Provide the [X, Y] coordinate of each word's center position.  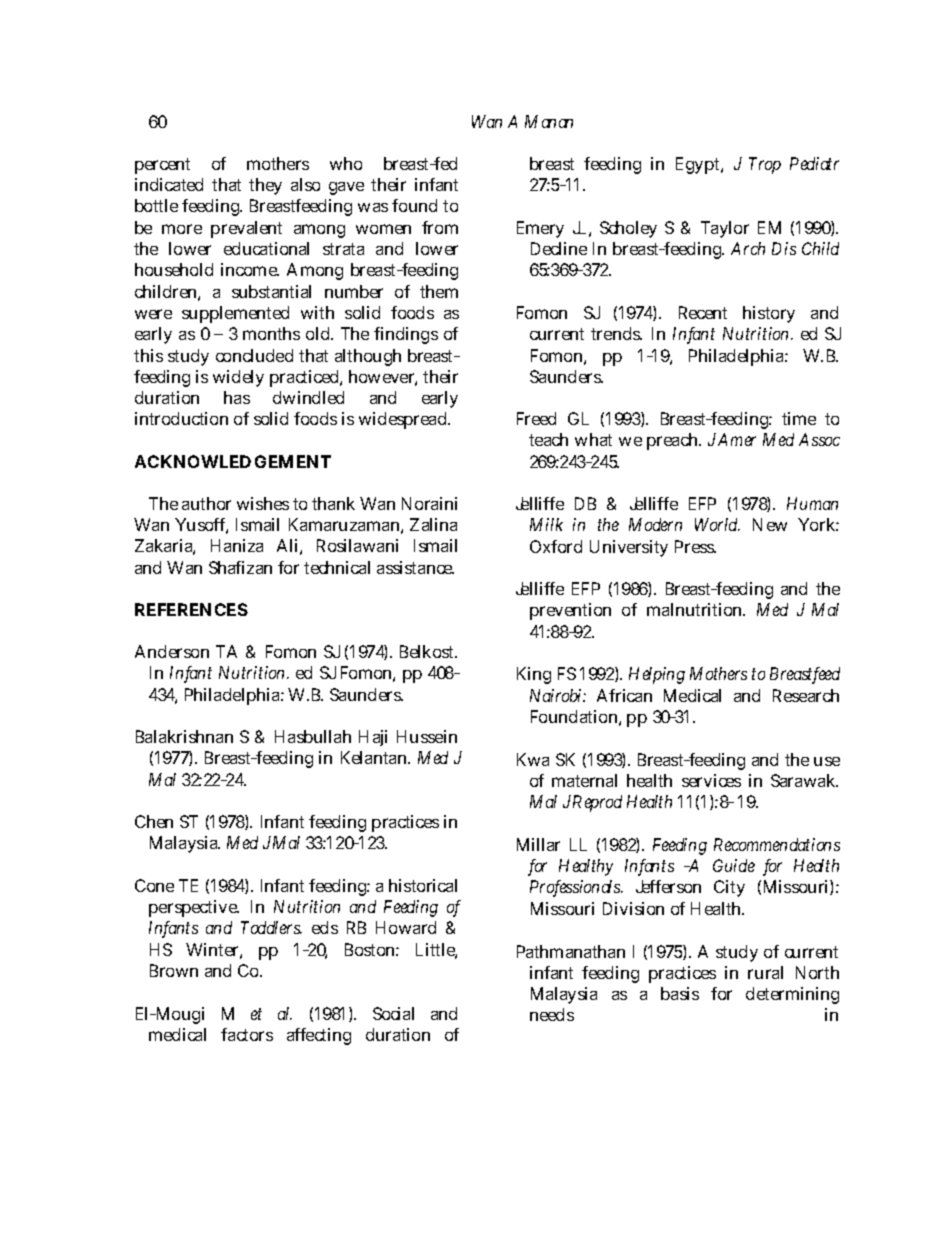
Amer [737, 439]
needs [552, 1014]
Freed [536, 418]
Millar [538, 844]
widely [238, 378]
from [440, 227]
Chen [154, 821]
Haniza [237, 545]
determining [792, 995]
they [265, 186]
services [711, 780]
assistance [415, 567]
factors [247, 1034]
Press [695, 546]
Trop [765, 165]
